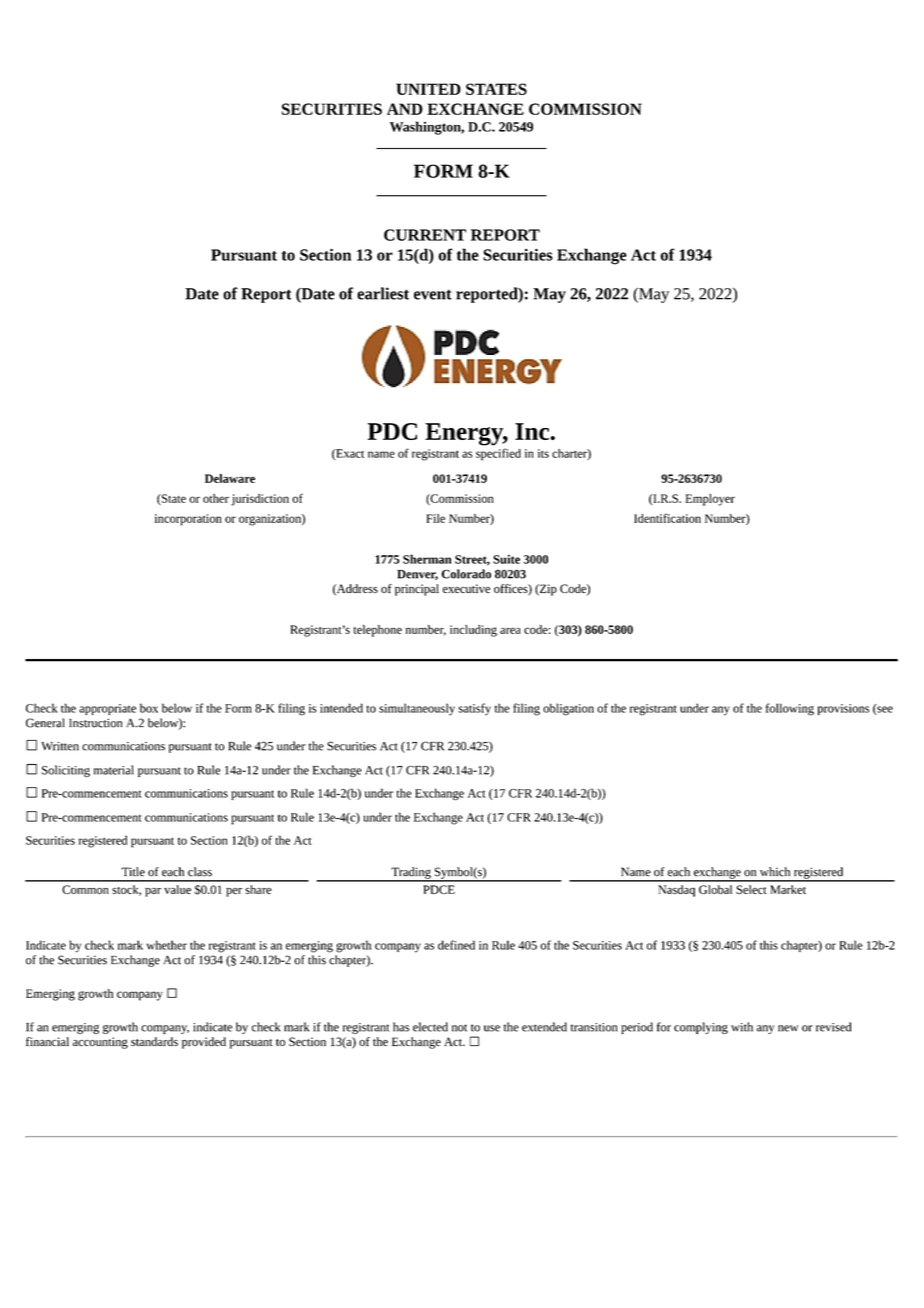 Image resolution: width=924 pixels, height=1308 pixels. What do you see at coordinates (411, 874) in the screenshot?
I see `Trading` at bounding box center [411, 874].
